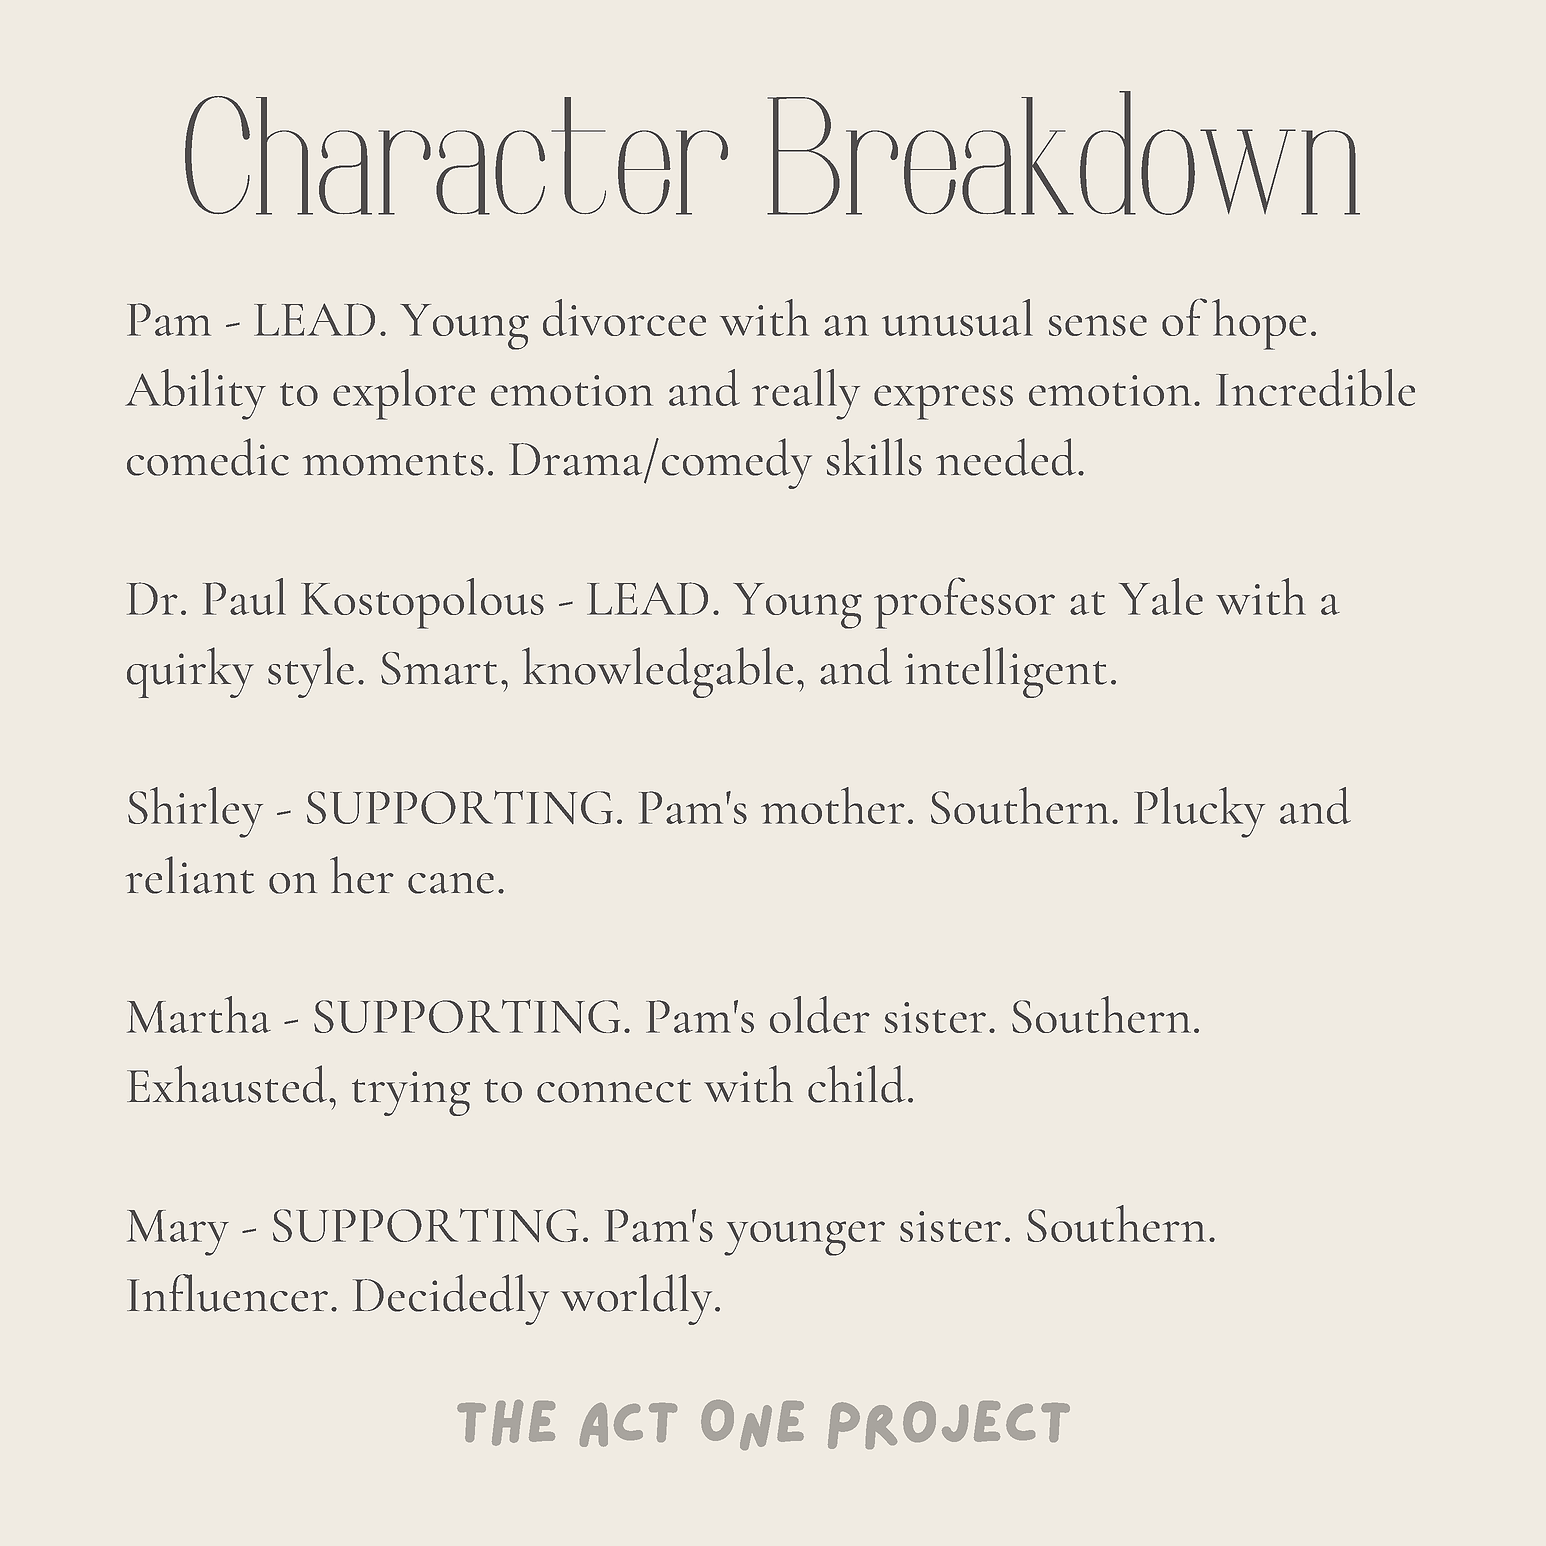 The width and height of the screenshot is (1546, 1546). What do you see at coordinates (1063, 153) in the screenshot?
I see `Breakdown` at bounding box center [1063, 153].
